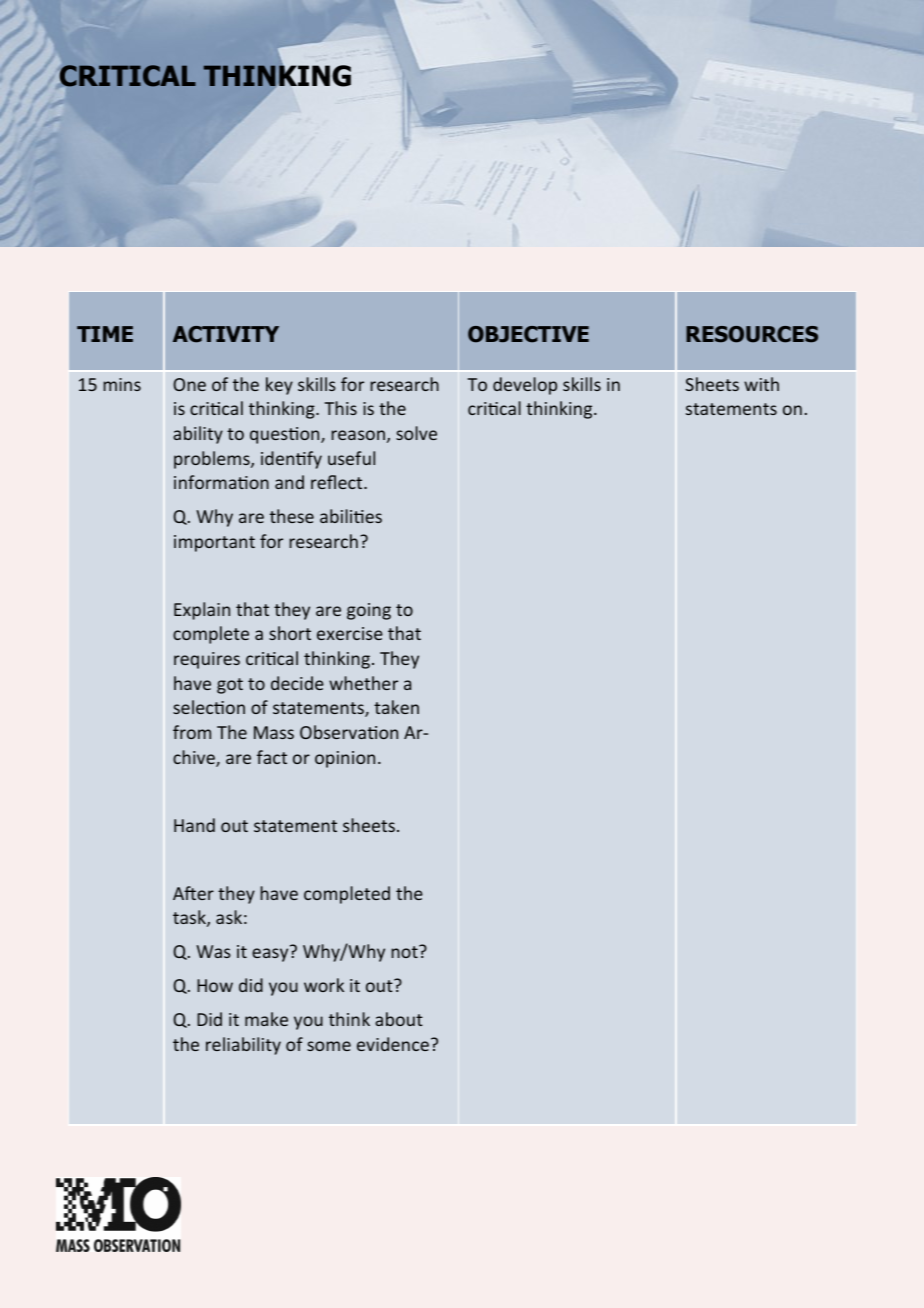  Describe the element at coordinates (399, 1019) in the screenshot. I see `about` at that location.
